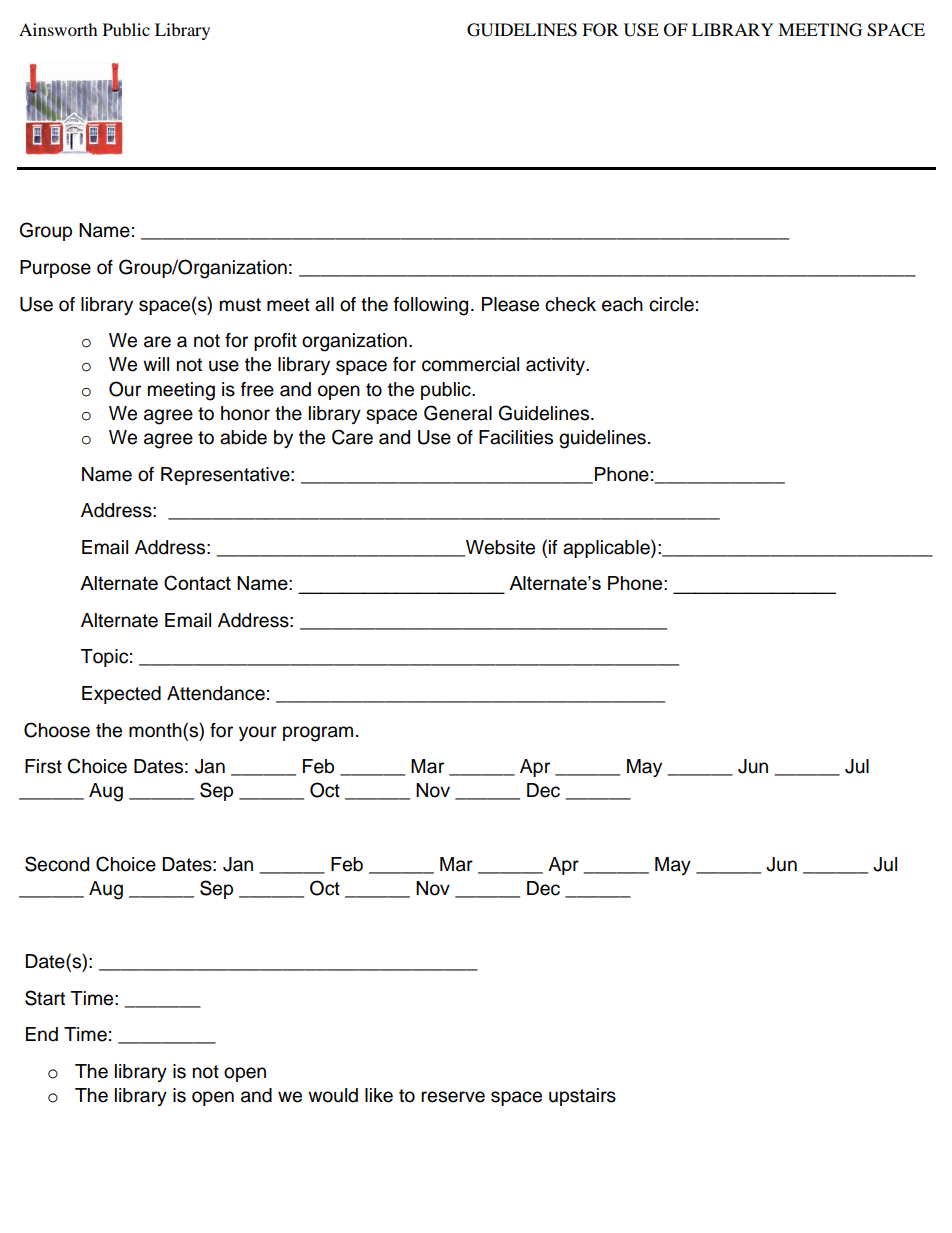 The height and width of the screenshot is (1233, 952). What do you see at coordinates (197, 583) in the screenshot?
I see `Contact` at bounding box center [197, 583].
